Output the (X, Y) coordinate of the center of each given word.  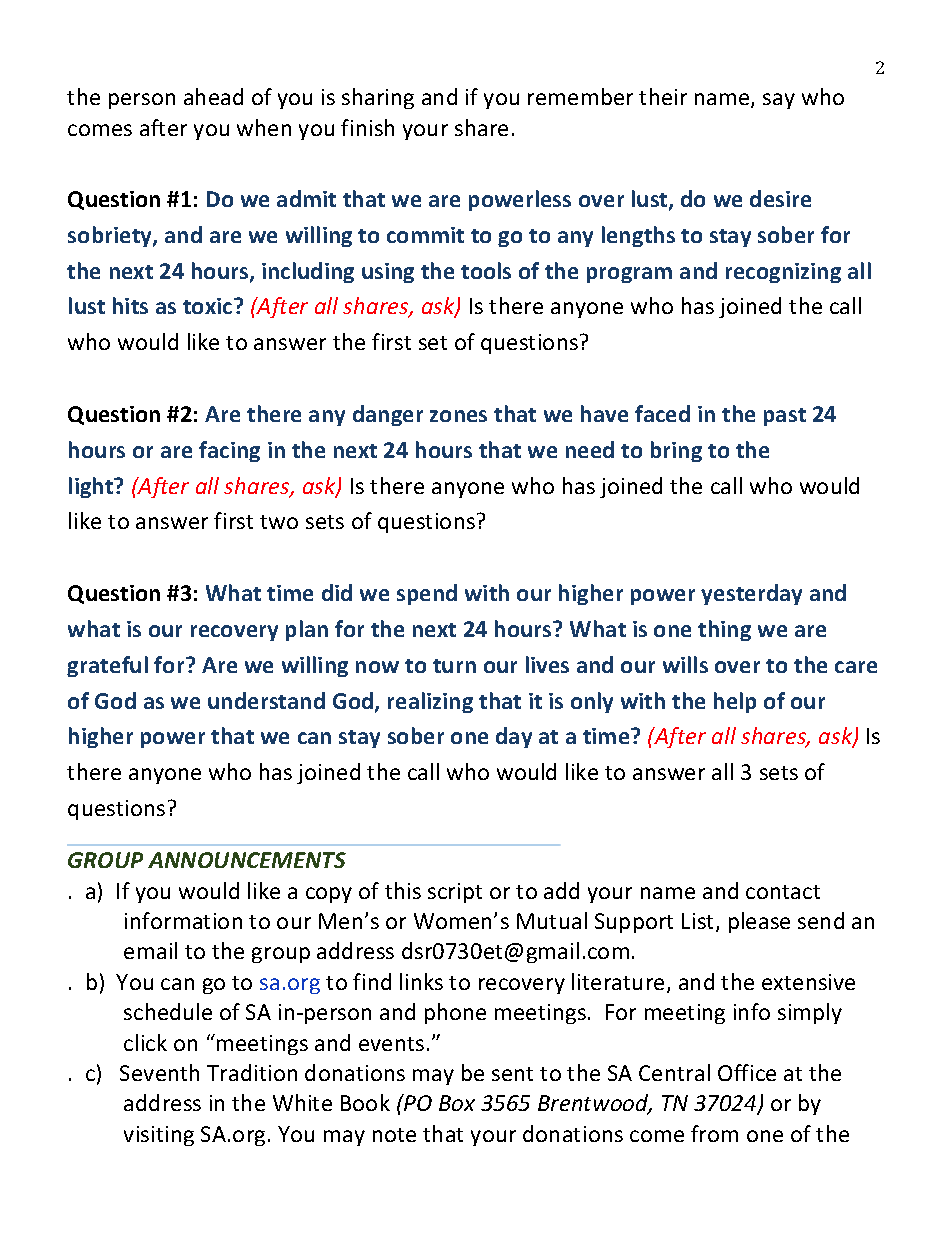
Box (457, 1103)
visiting (159, 1136)
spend (427, 594)
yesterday (751, 594)
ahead (213, 96)
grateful (107, 666)
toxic (209, 306)
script (455, 893)
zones (458, 416)
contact (783, 892)
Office (747, 1072)
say (779, 101)
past (785, 417)
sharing (378, 98)
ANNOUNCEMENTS (247, 860)
